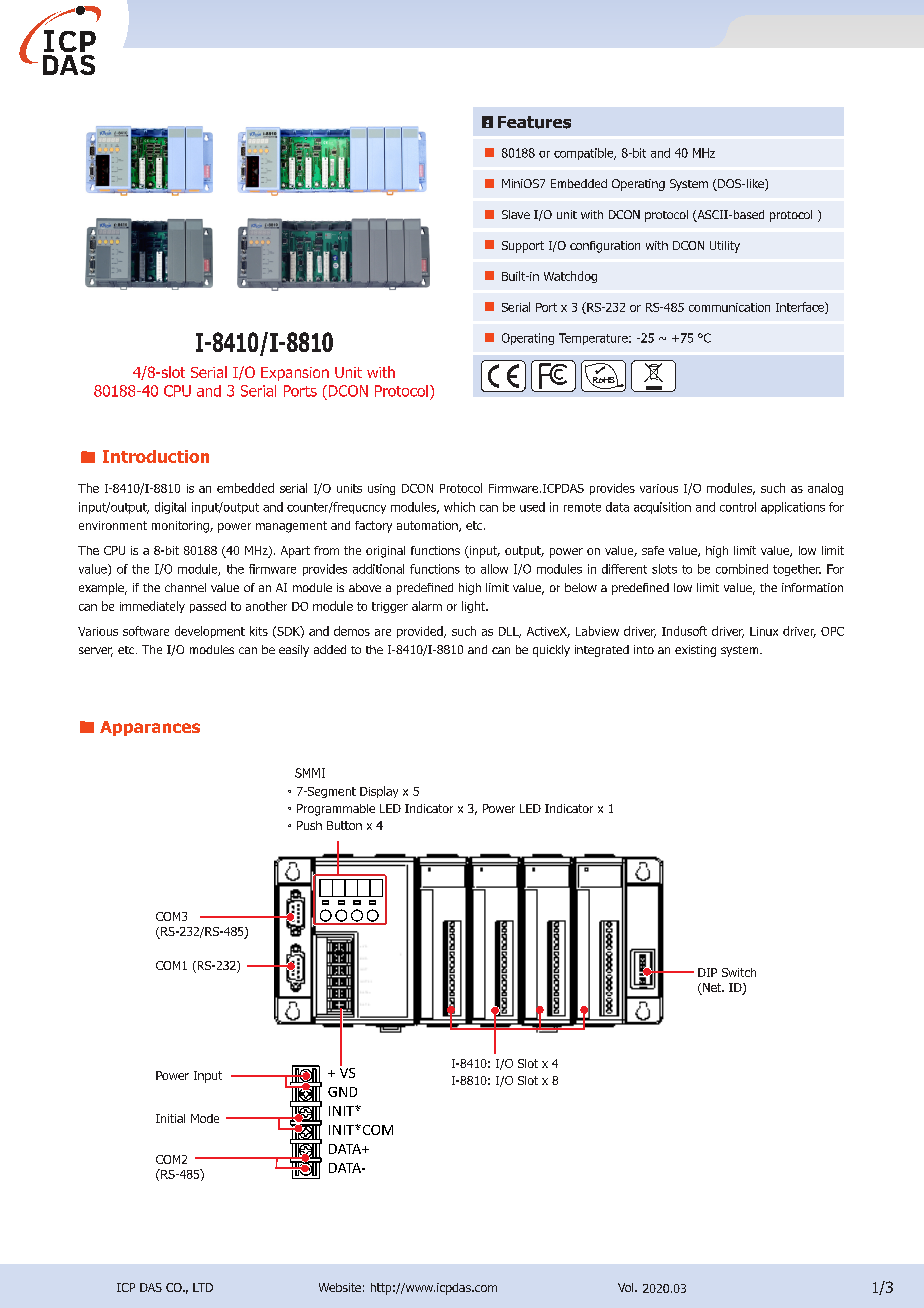 The width and height of the screenshot is (924, 1308). I want to click on Utility, so click(725, 247).
